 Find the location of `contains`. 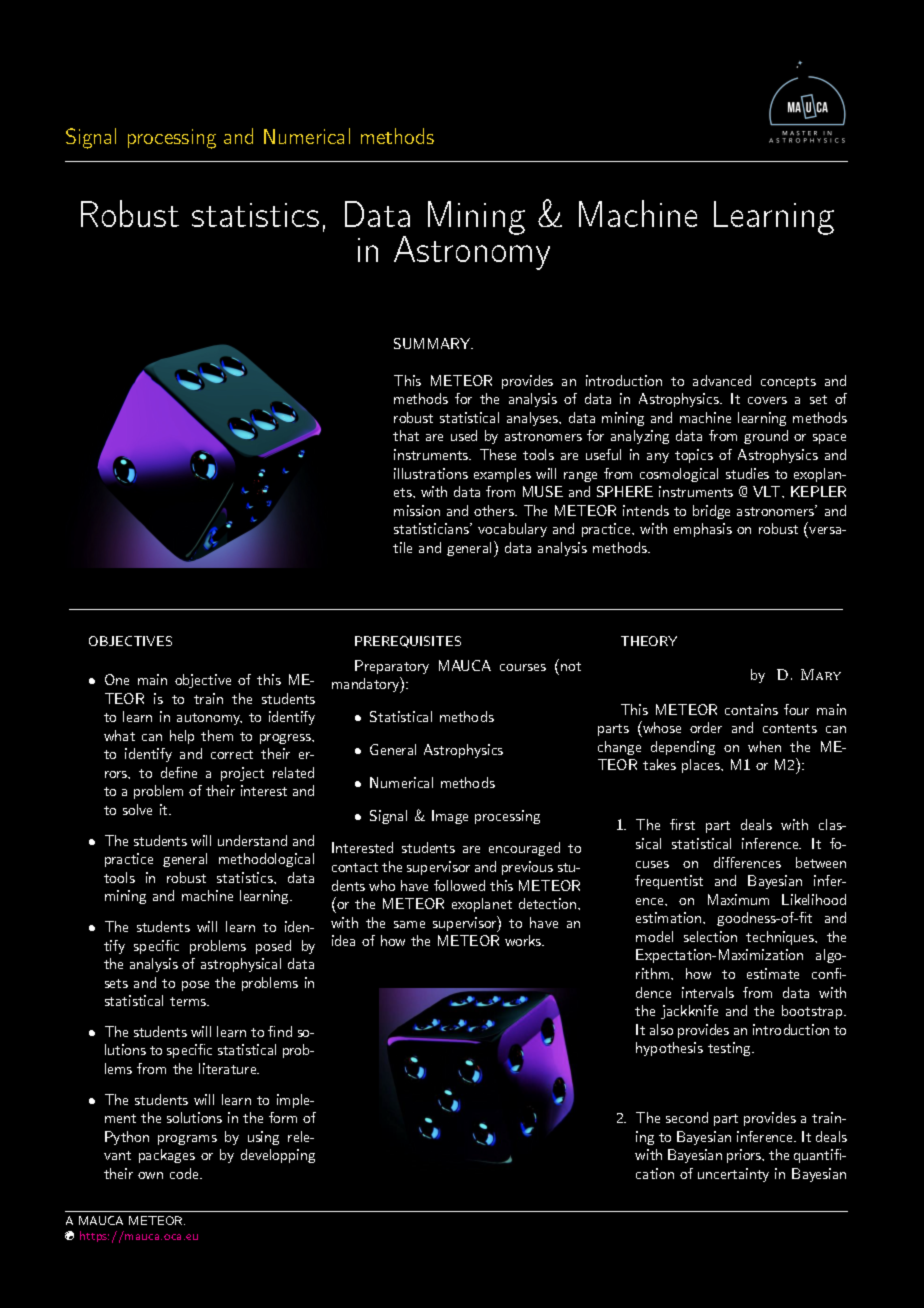

contains is located at coordinates (751, 709).
